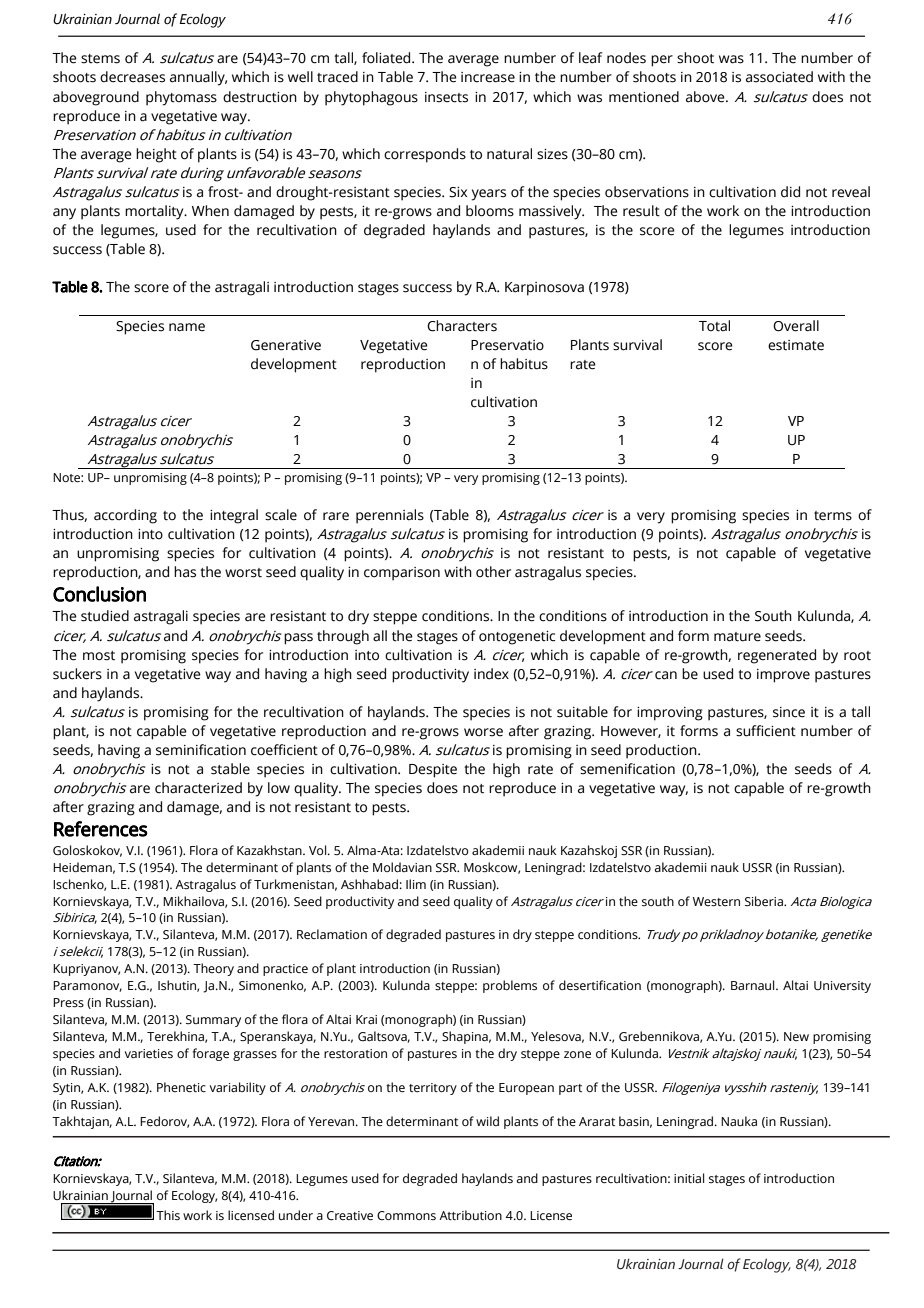 The image size is (924, 1308). What do you see at coordinates (488, 77) in the page?
I see `increase` at bounding box center [488, 77].
